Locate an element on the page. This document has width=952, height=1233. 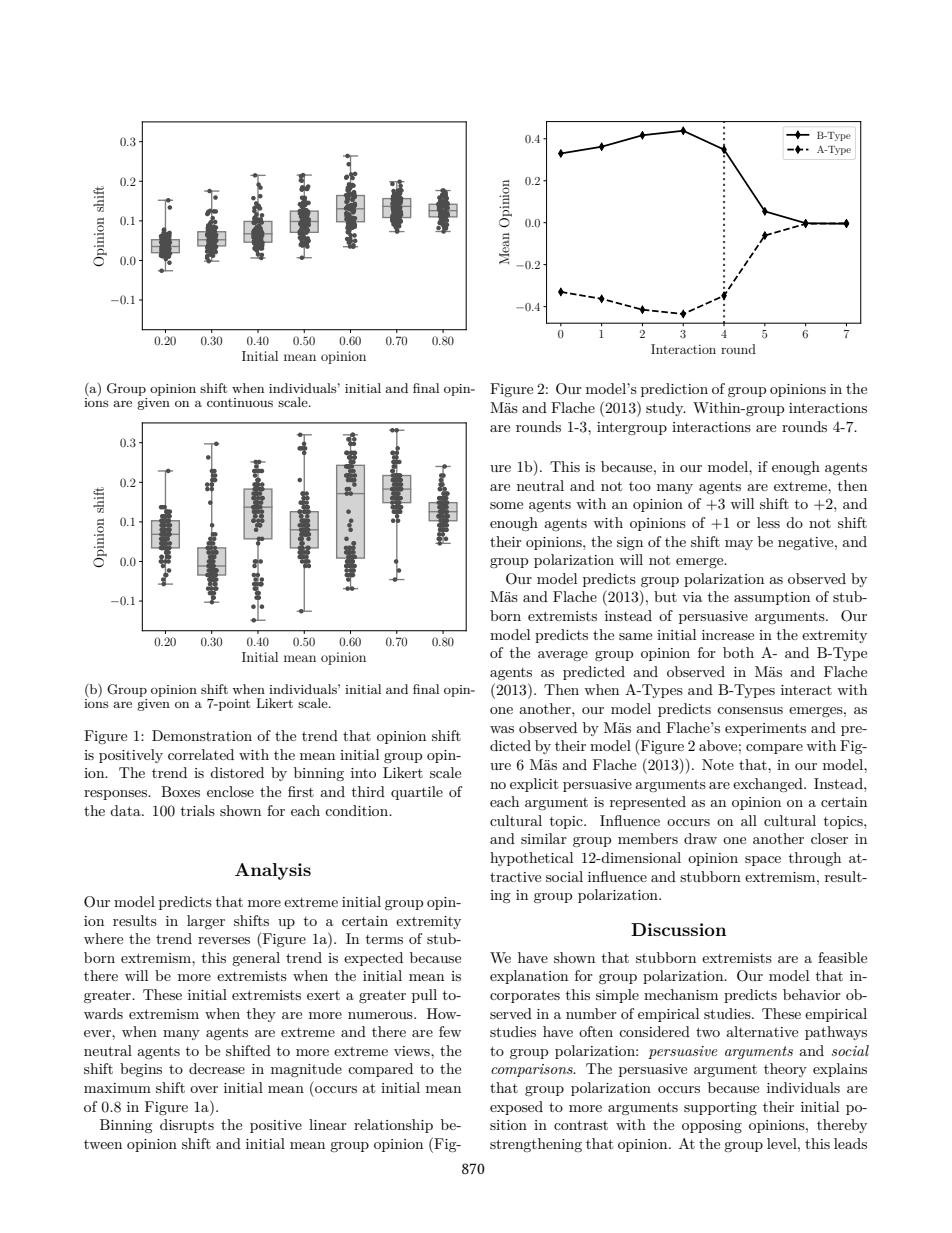
hypothetical is located at coordinates (531, 859).
